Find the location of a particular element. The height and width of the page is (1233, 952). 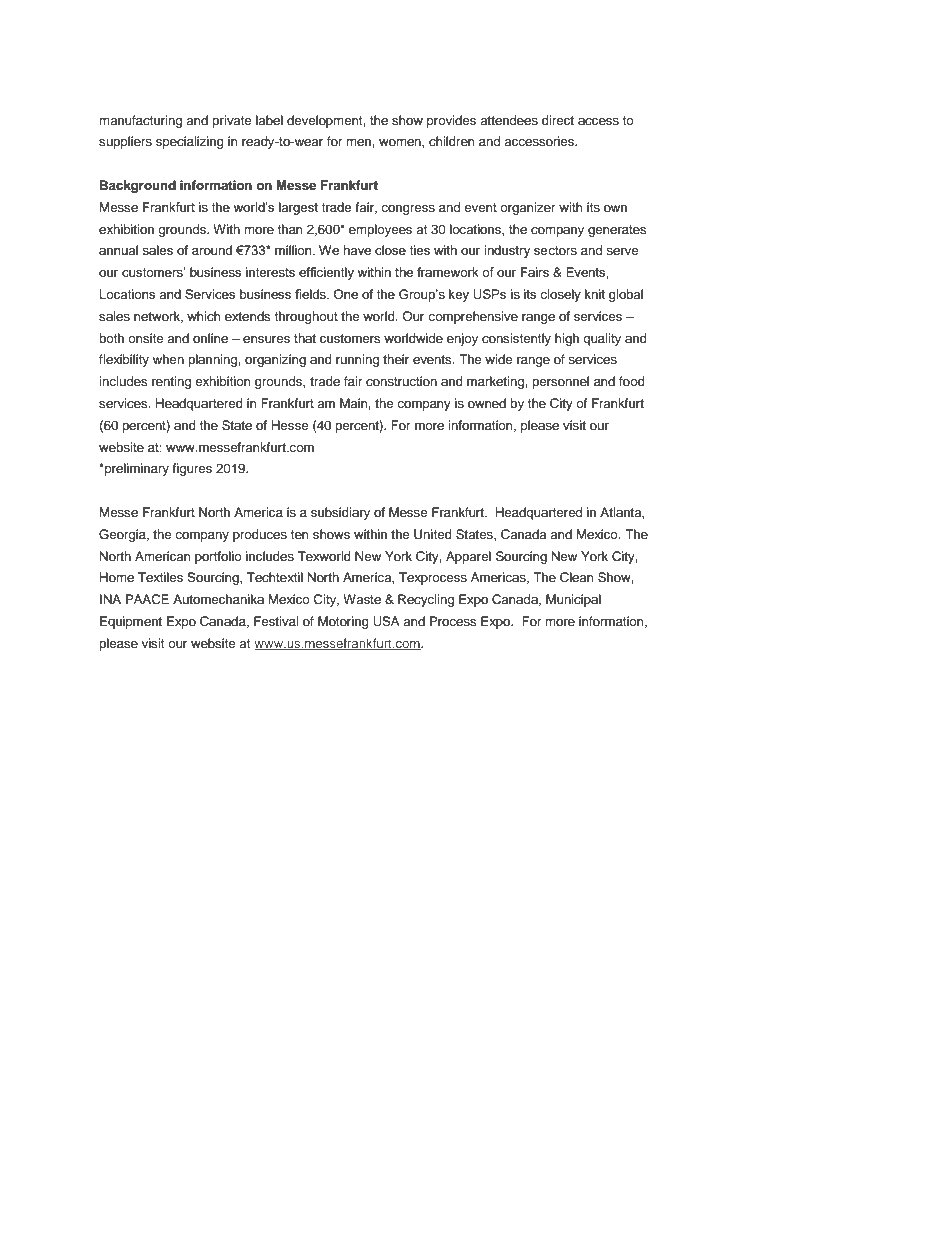

Equipment is located at coordinates (131, 622).
